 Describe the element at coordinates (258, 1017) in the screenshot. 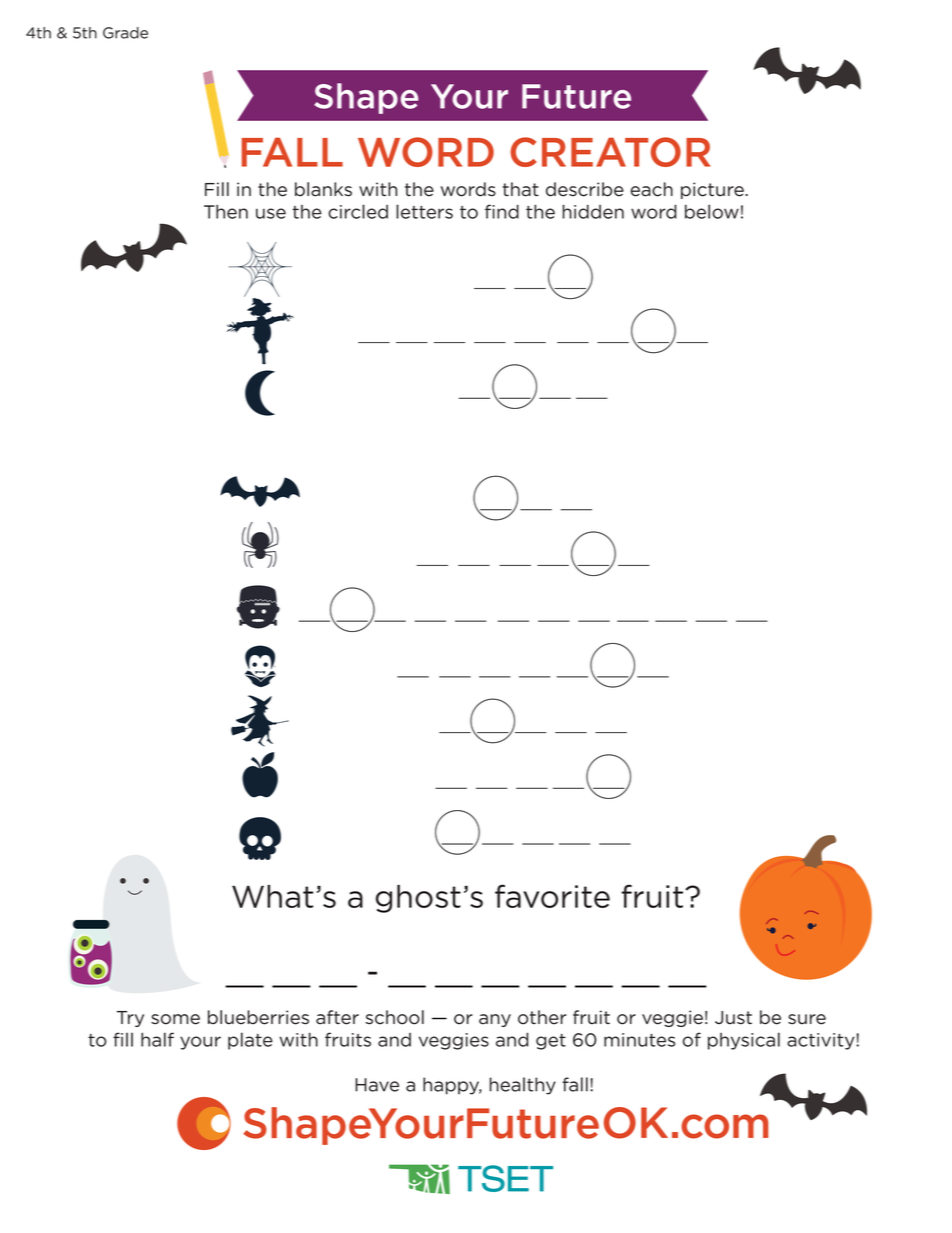

I see `blueberries` at that location.
